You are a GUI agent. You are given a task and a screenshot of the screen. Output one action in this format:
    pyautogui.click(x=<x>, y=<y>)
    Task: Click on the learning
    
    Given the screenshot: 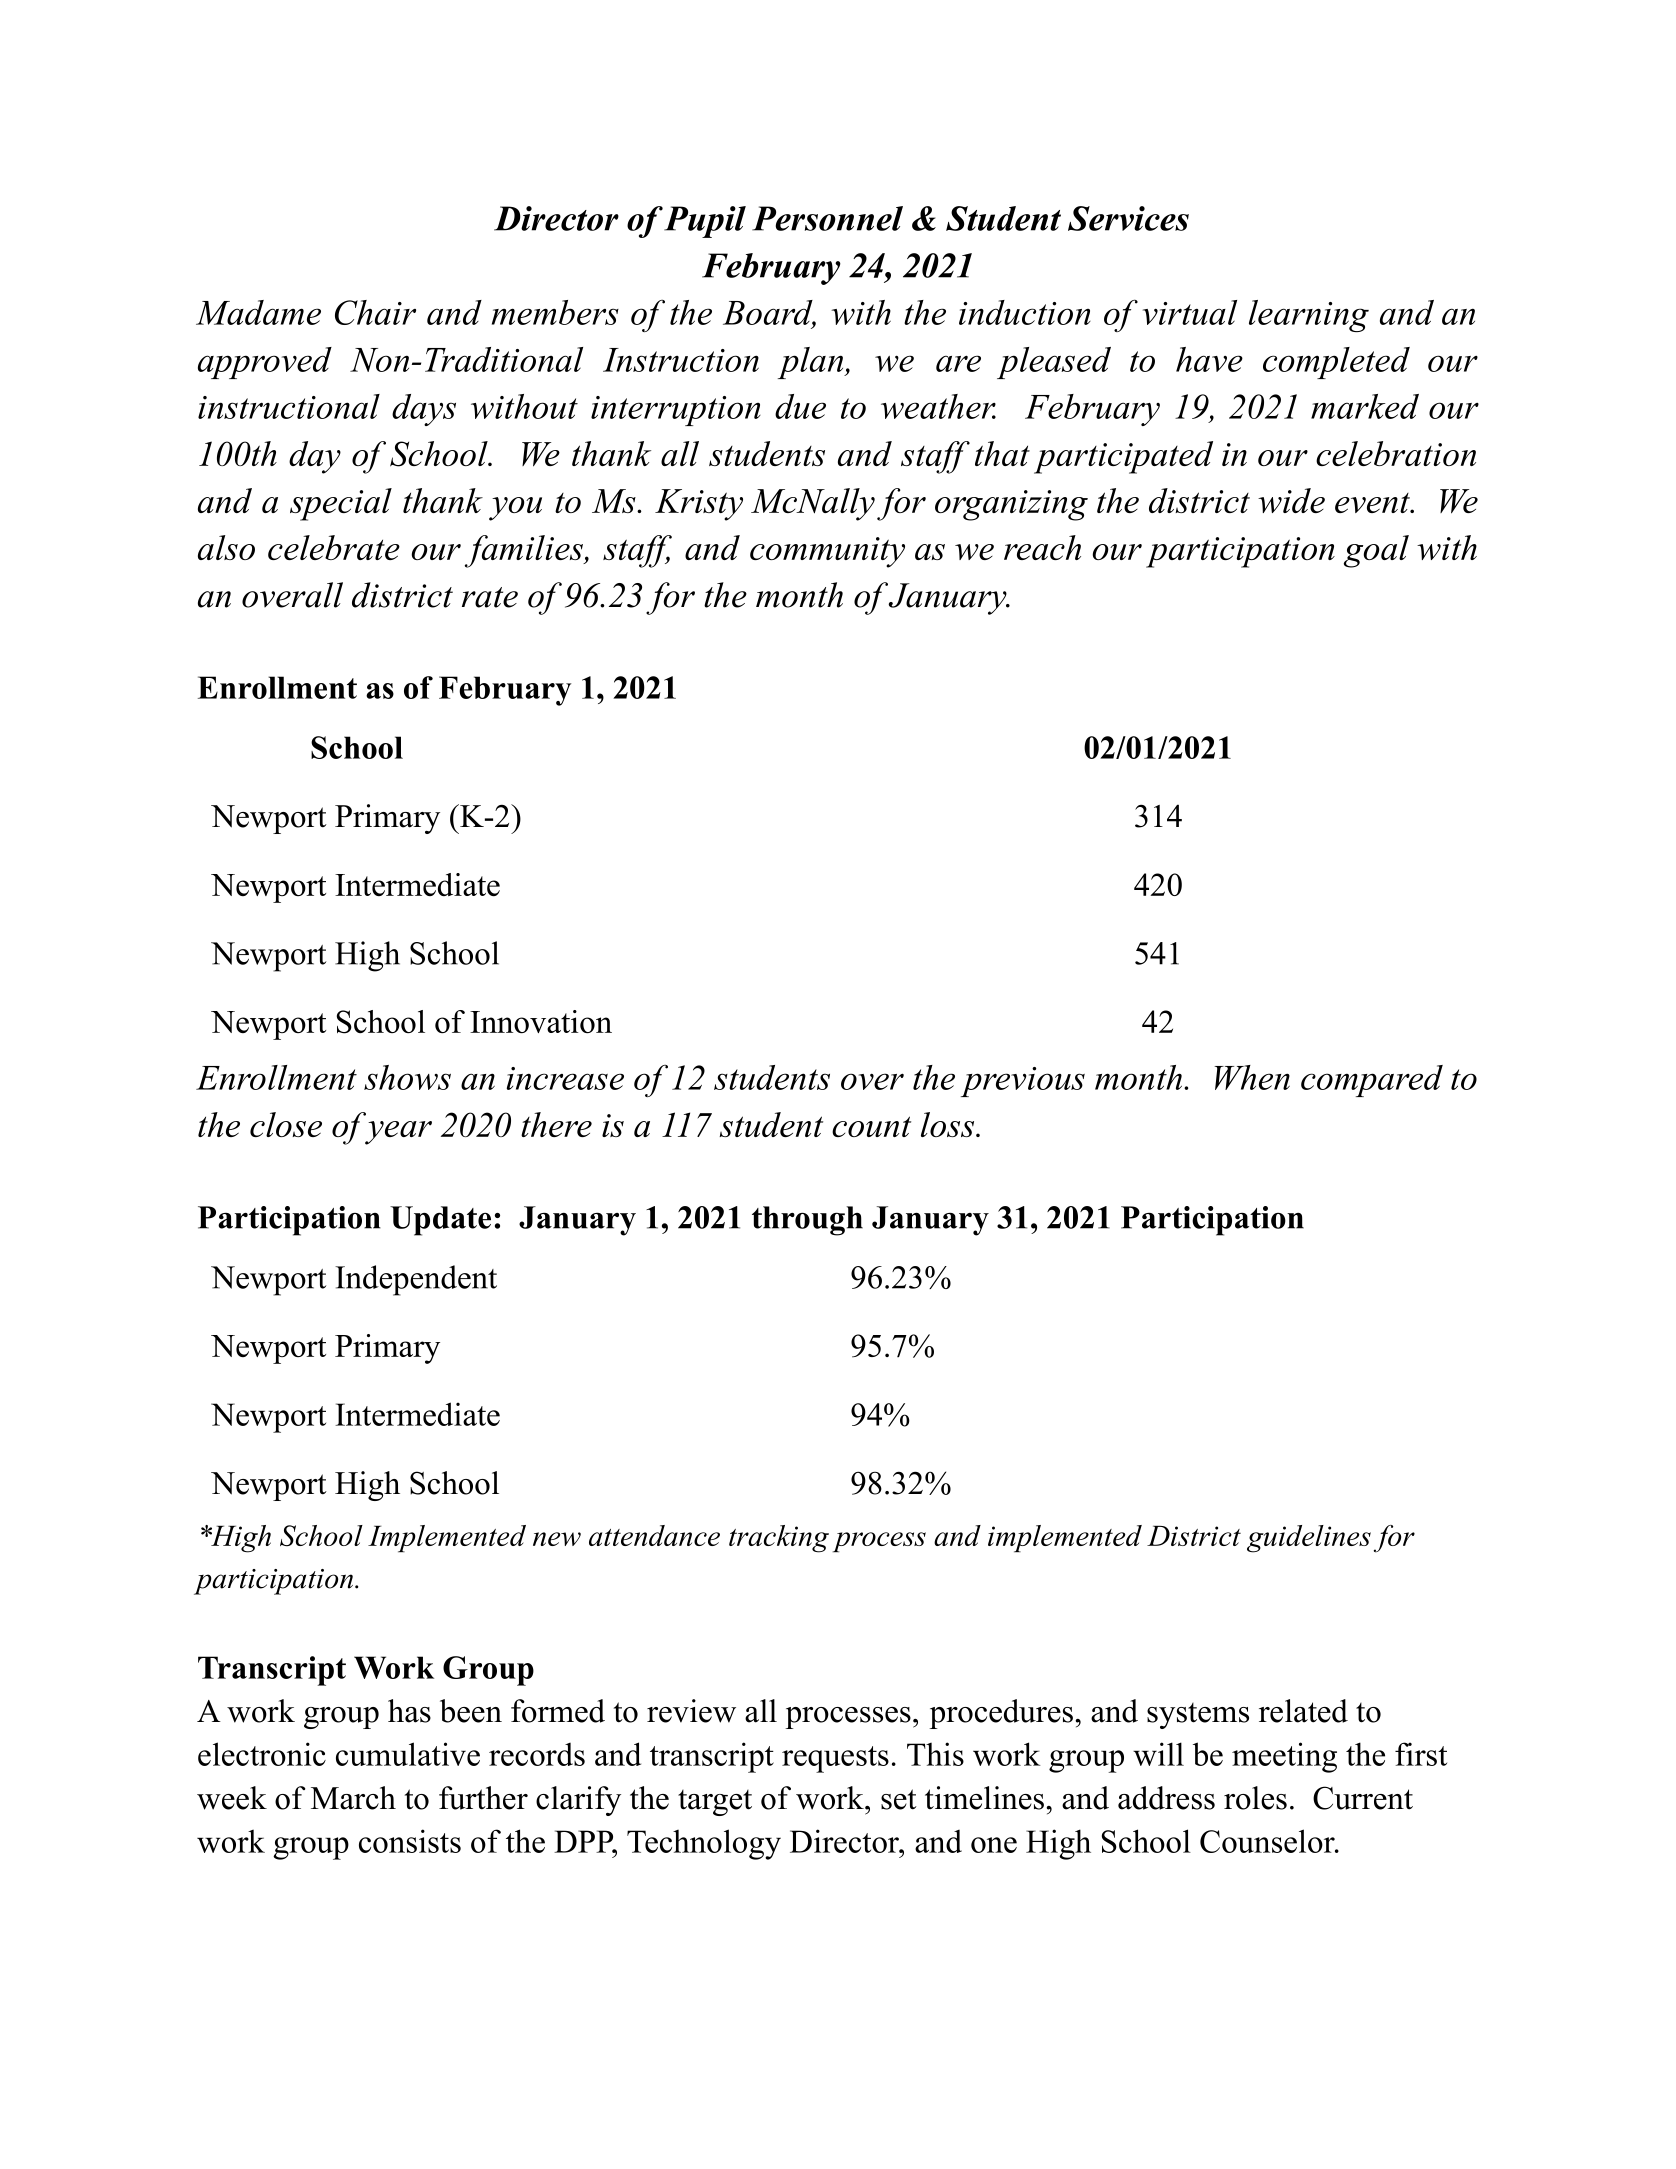 What is the action you would take?
    pyautogui.click(x=1309, y=316)
